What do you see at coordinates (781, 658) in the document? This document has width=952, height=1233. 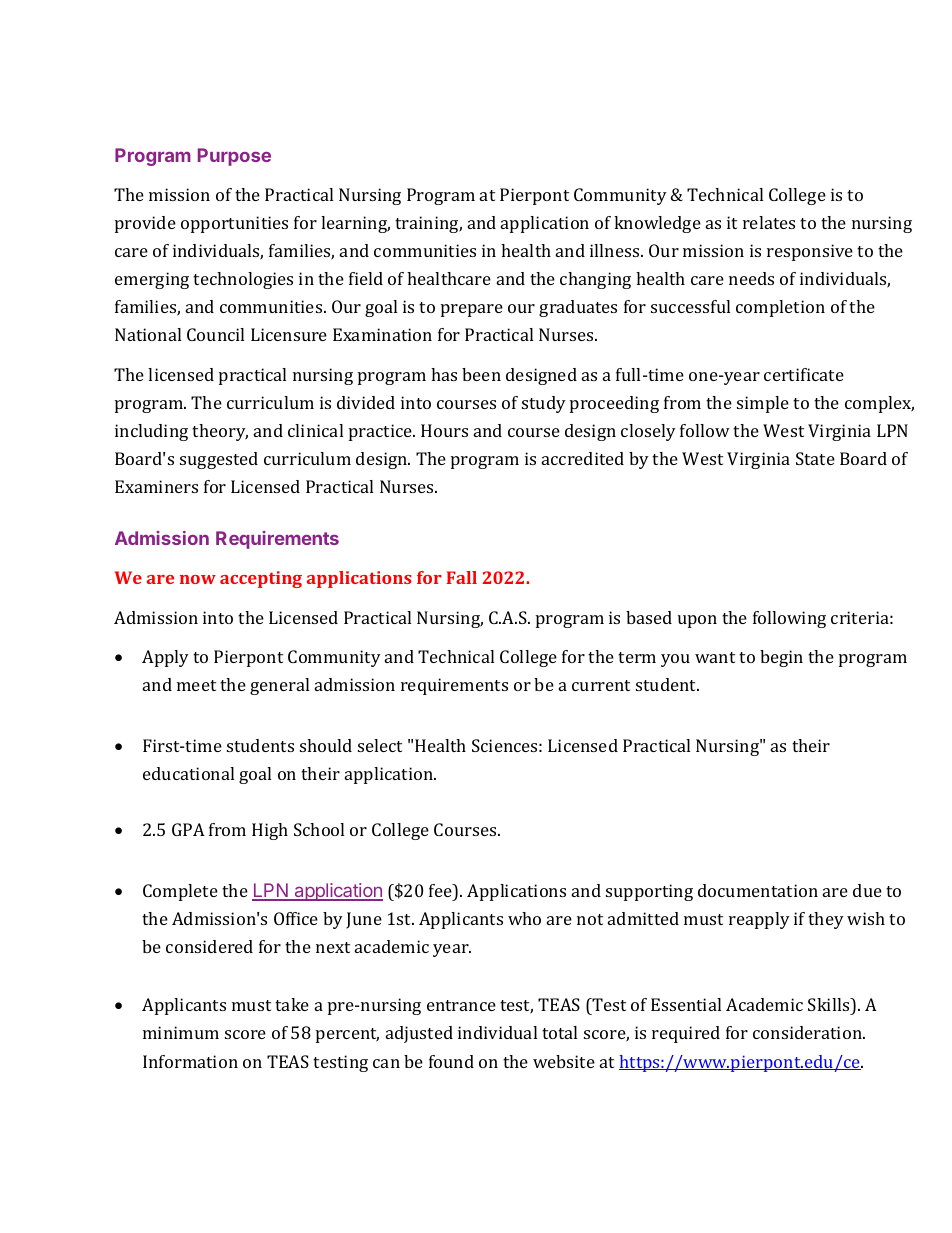 I see `begin` at bounding box center [781, 658].
